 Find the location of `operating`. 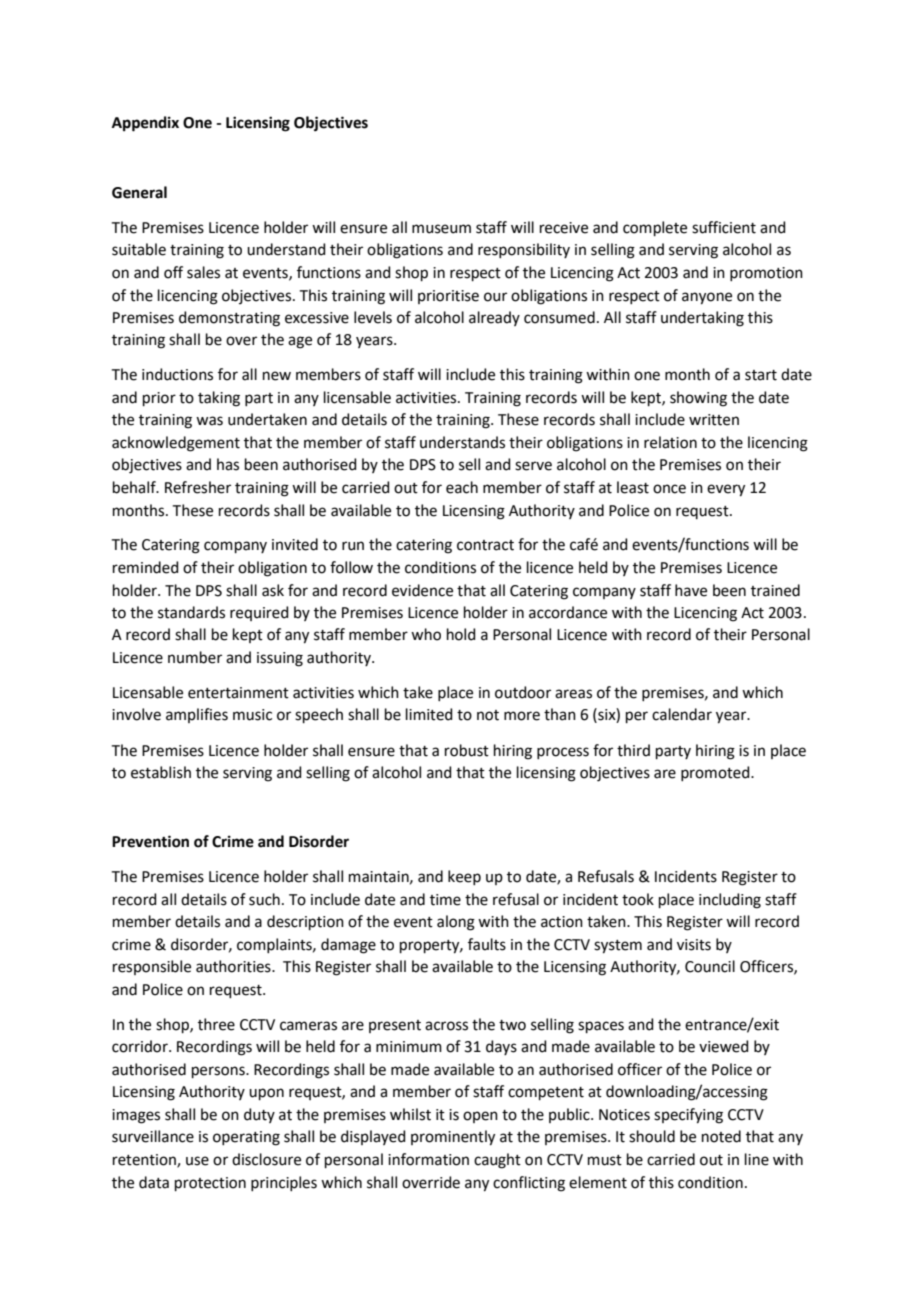

operating is located at coordinates (246, 1138).
